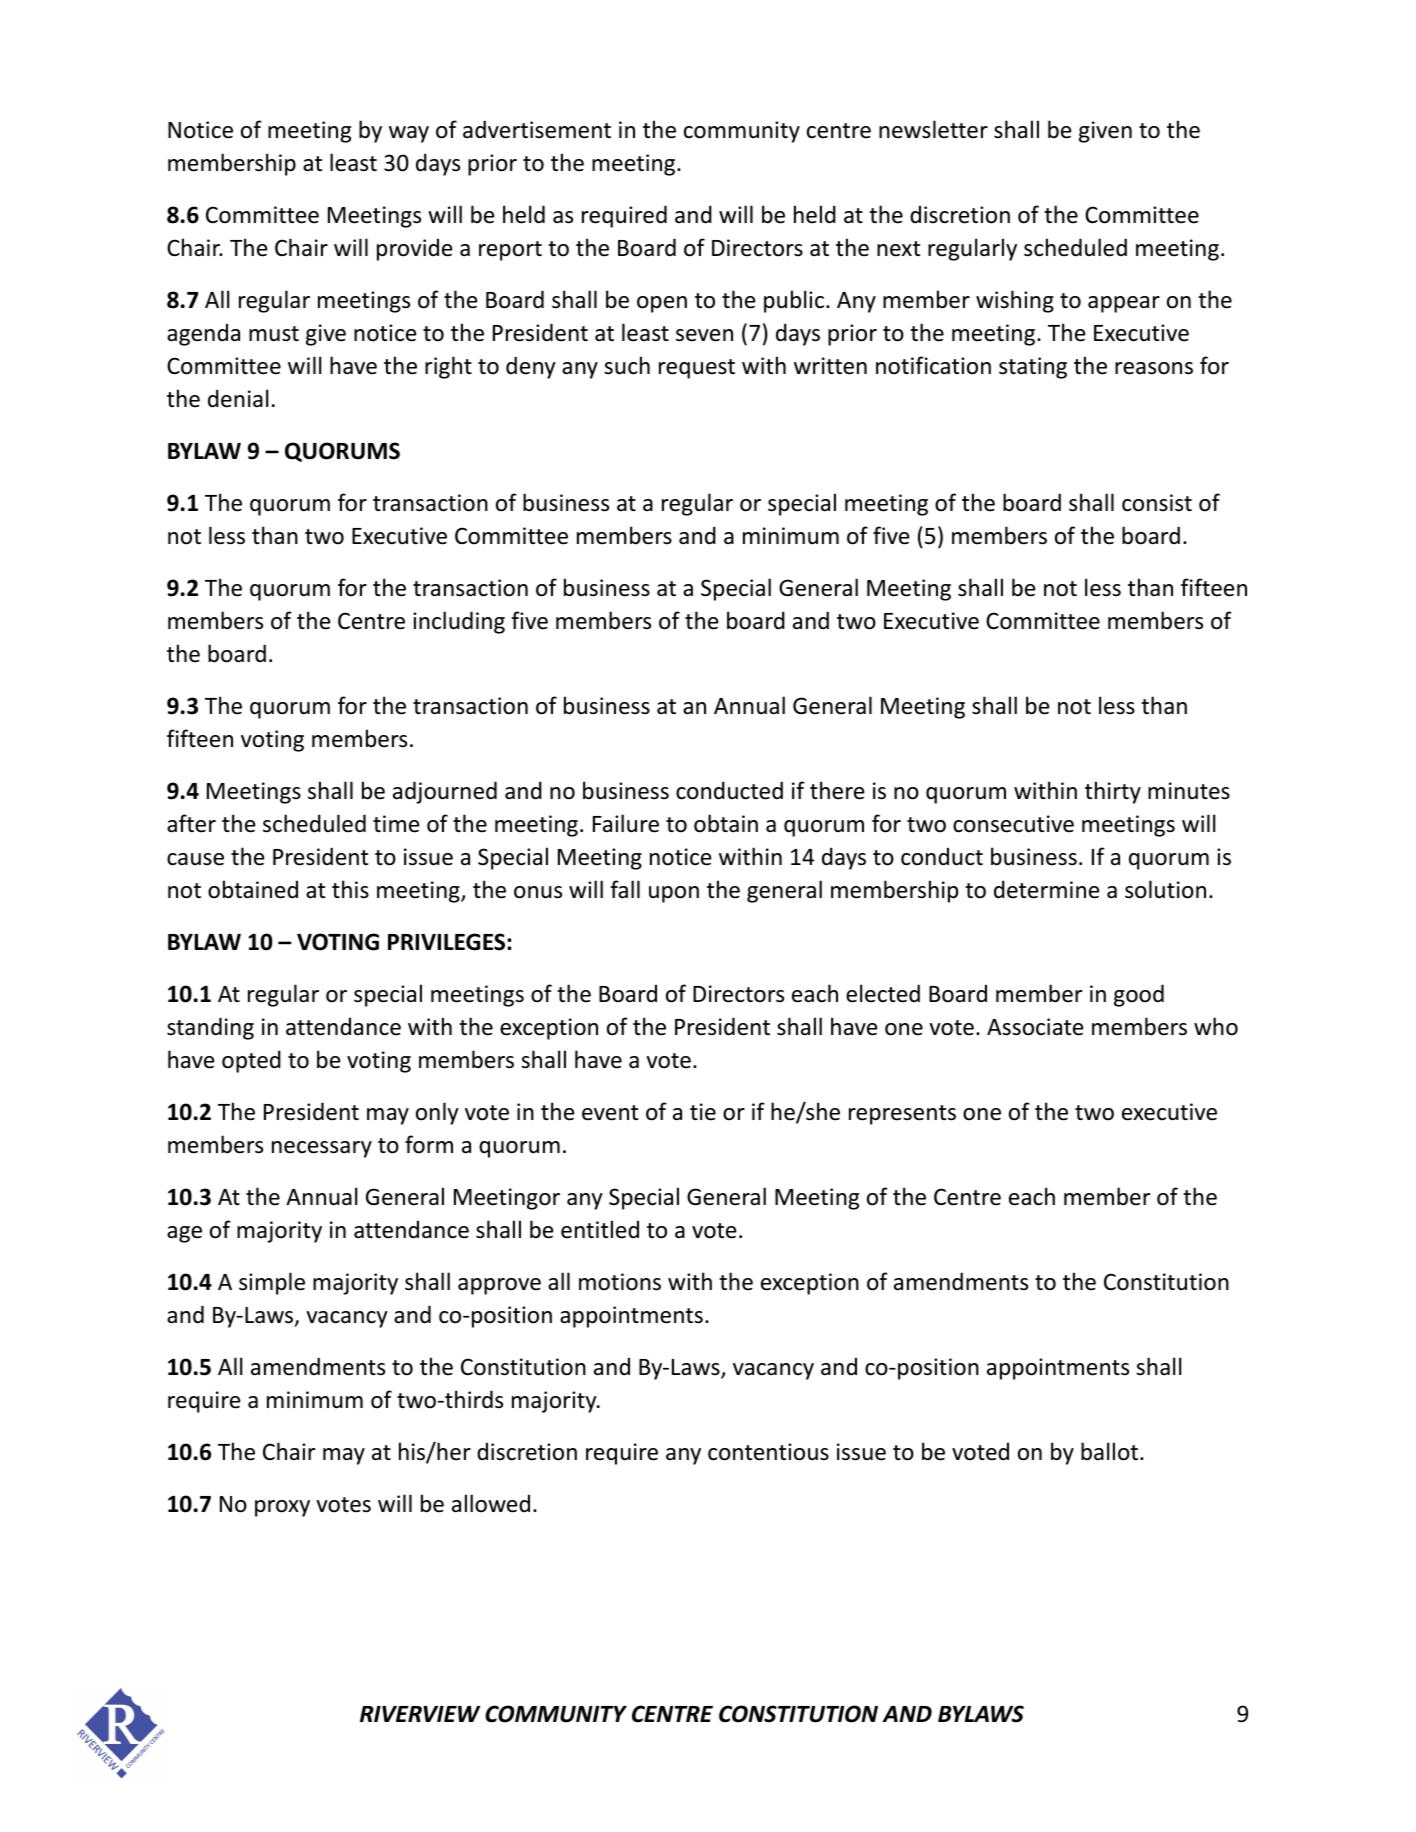 This document has width=1416, height=1832. Describe the element at coordinates (1111, 1451) in the document. I see `ballot` at that location.
